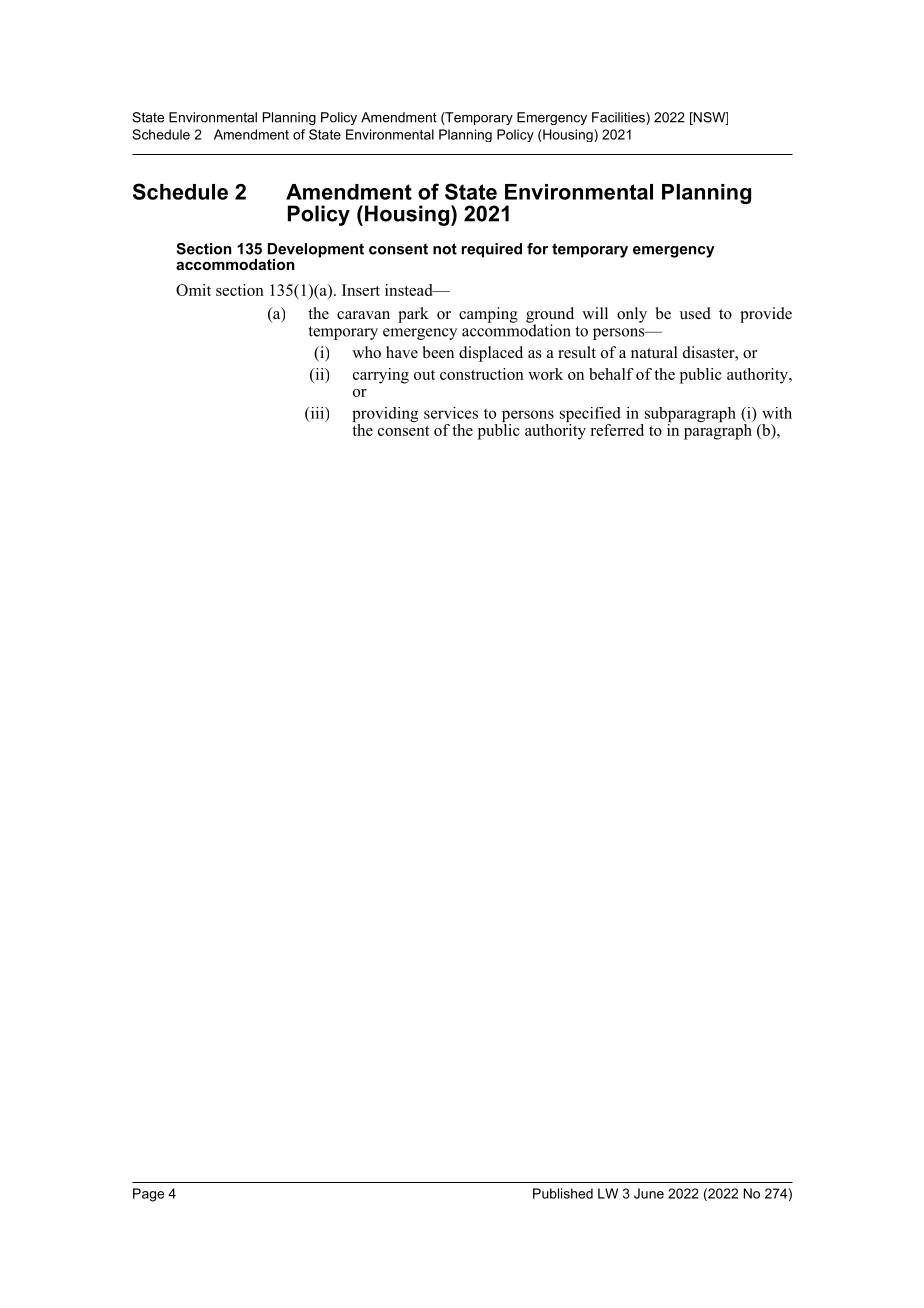  Describe the element at coordinates (649, 1193) in the screenshot. I see `June` at that location.
